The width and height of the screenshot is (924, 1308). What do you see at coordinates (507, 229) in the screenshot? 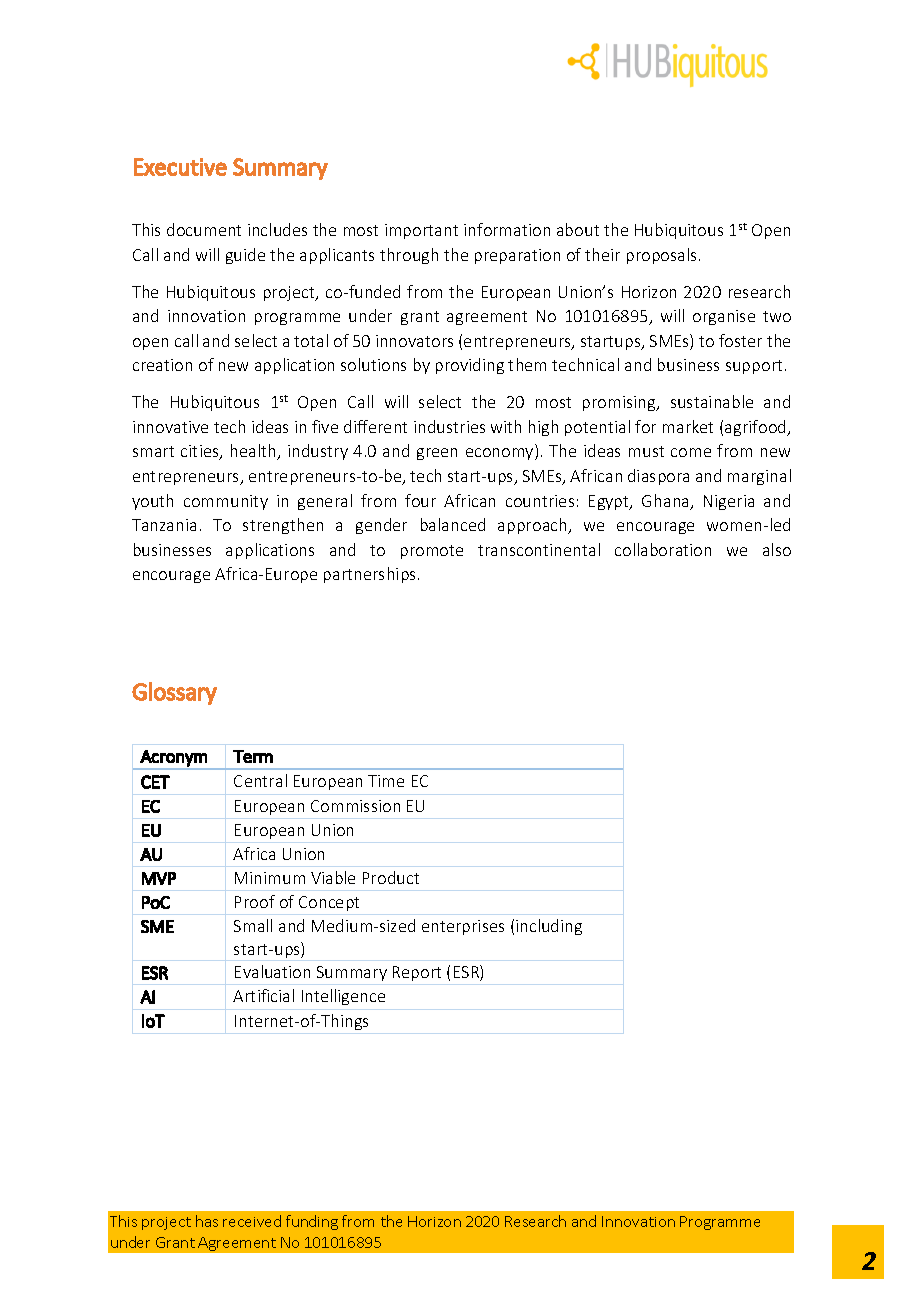
I see `information` at bounding box center [507, 229].
